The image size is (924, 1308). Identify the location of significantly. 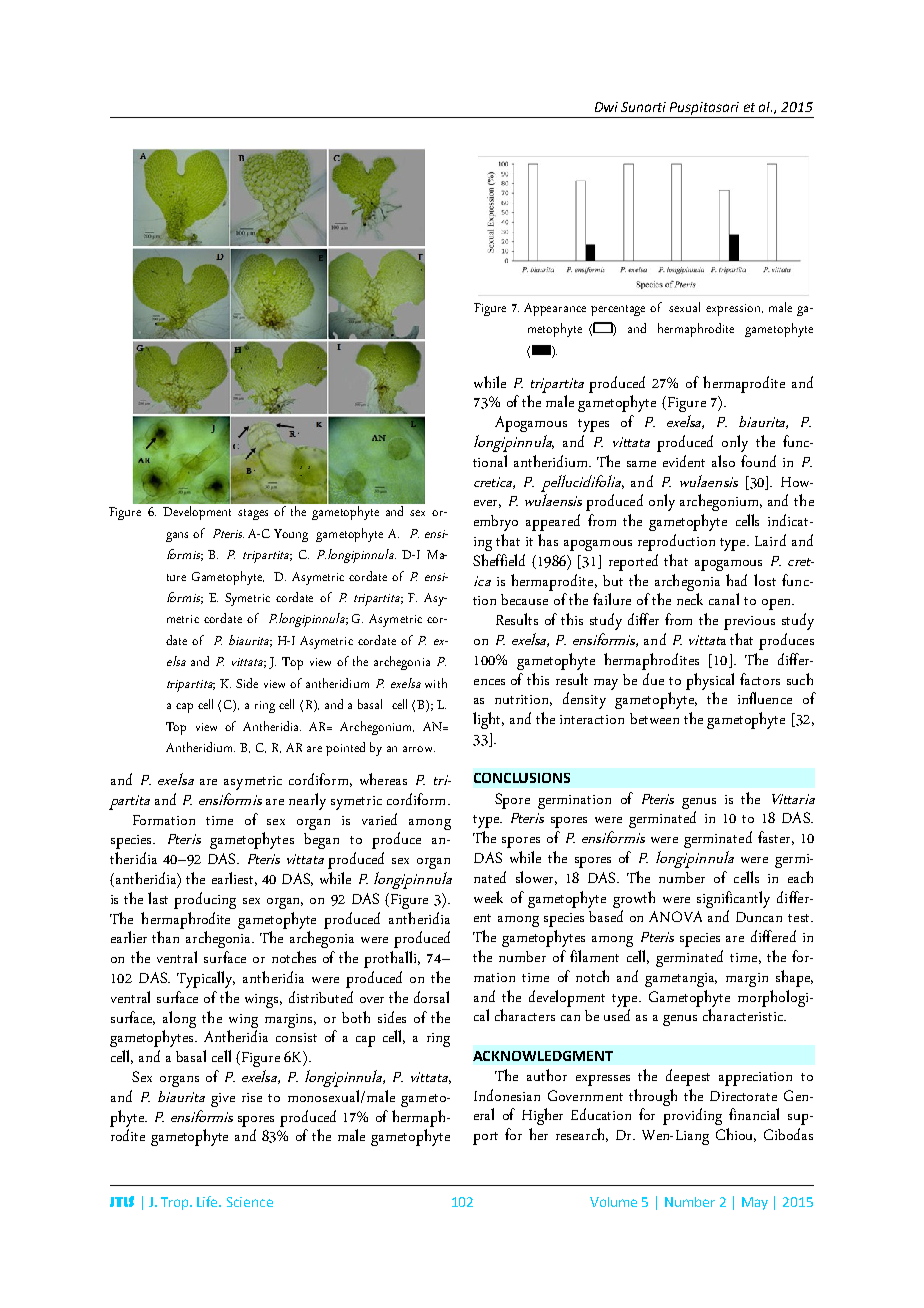
(733, 899).
